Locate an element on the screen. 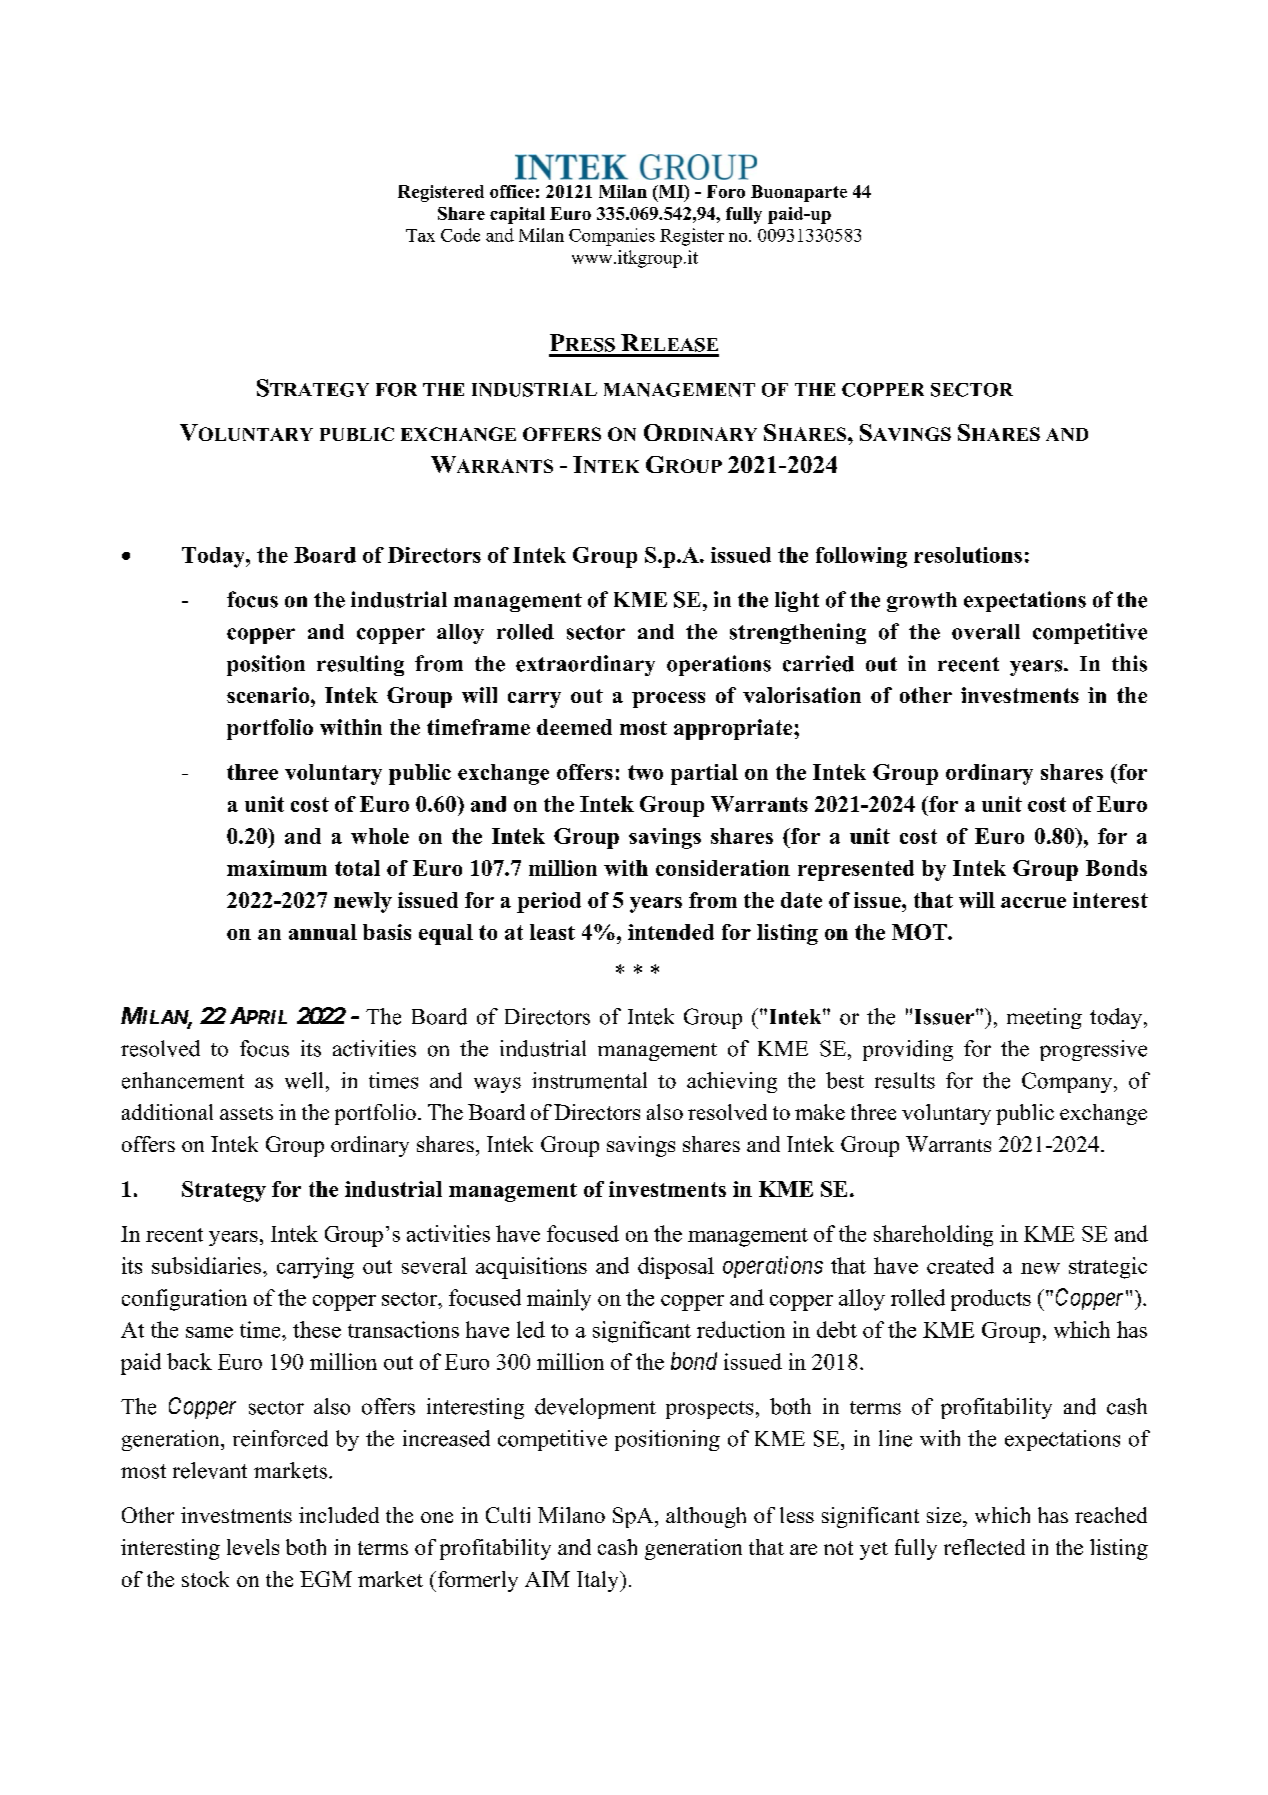 The image size is (1268, 1795). Tax is located at coordinates (420, 235).
